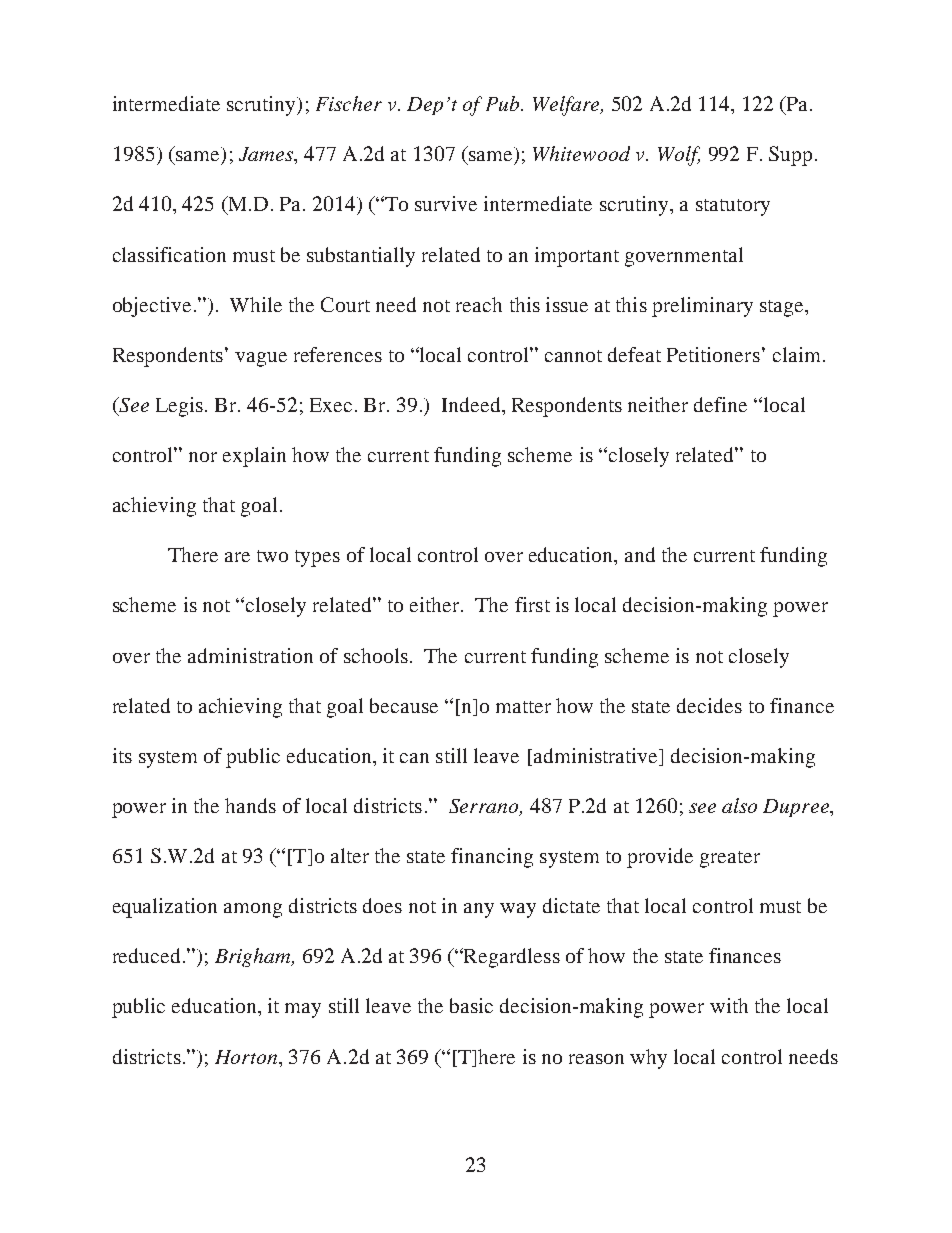  I want to click on nor, so click(203, 457).
